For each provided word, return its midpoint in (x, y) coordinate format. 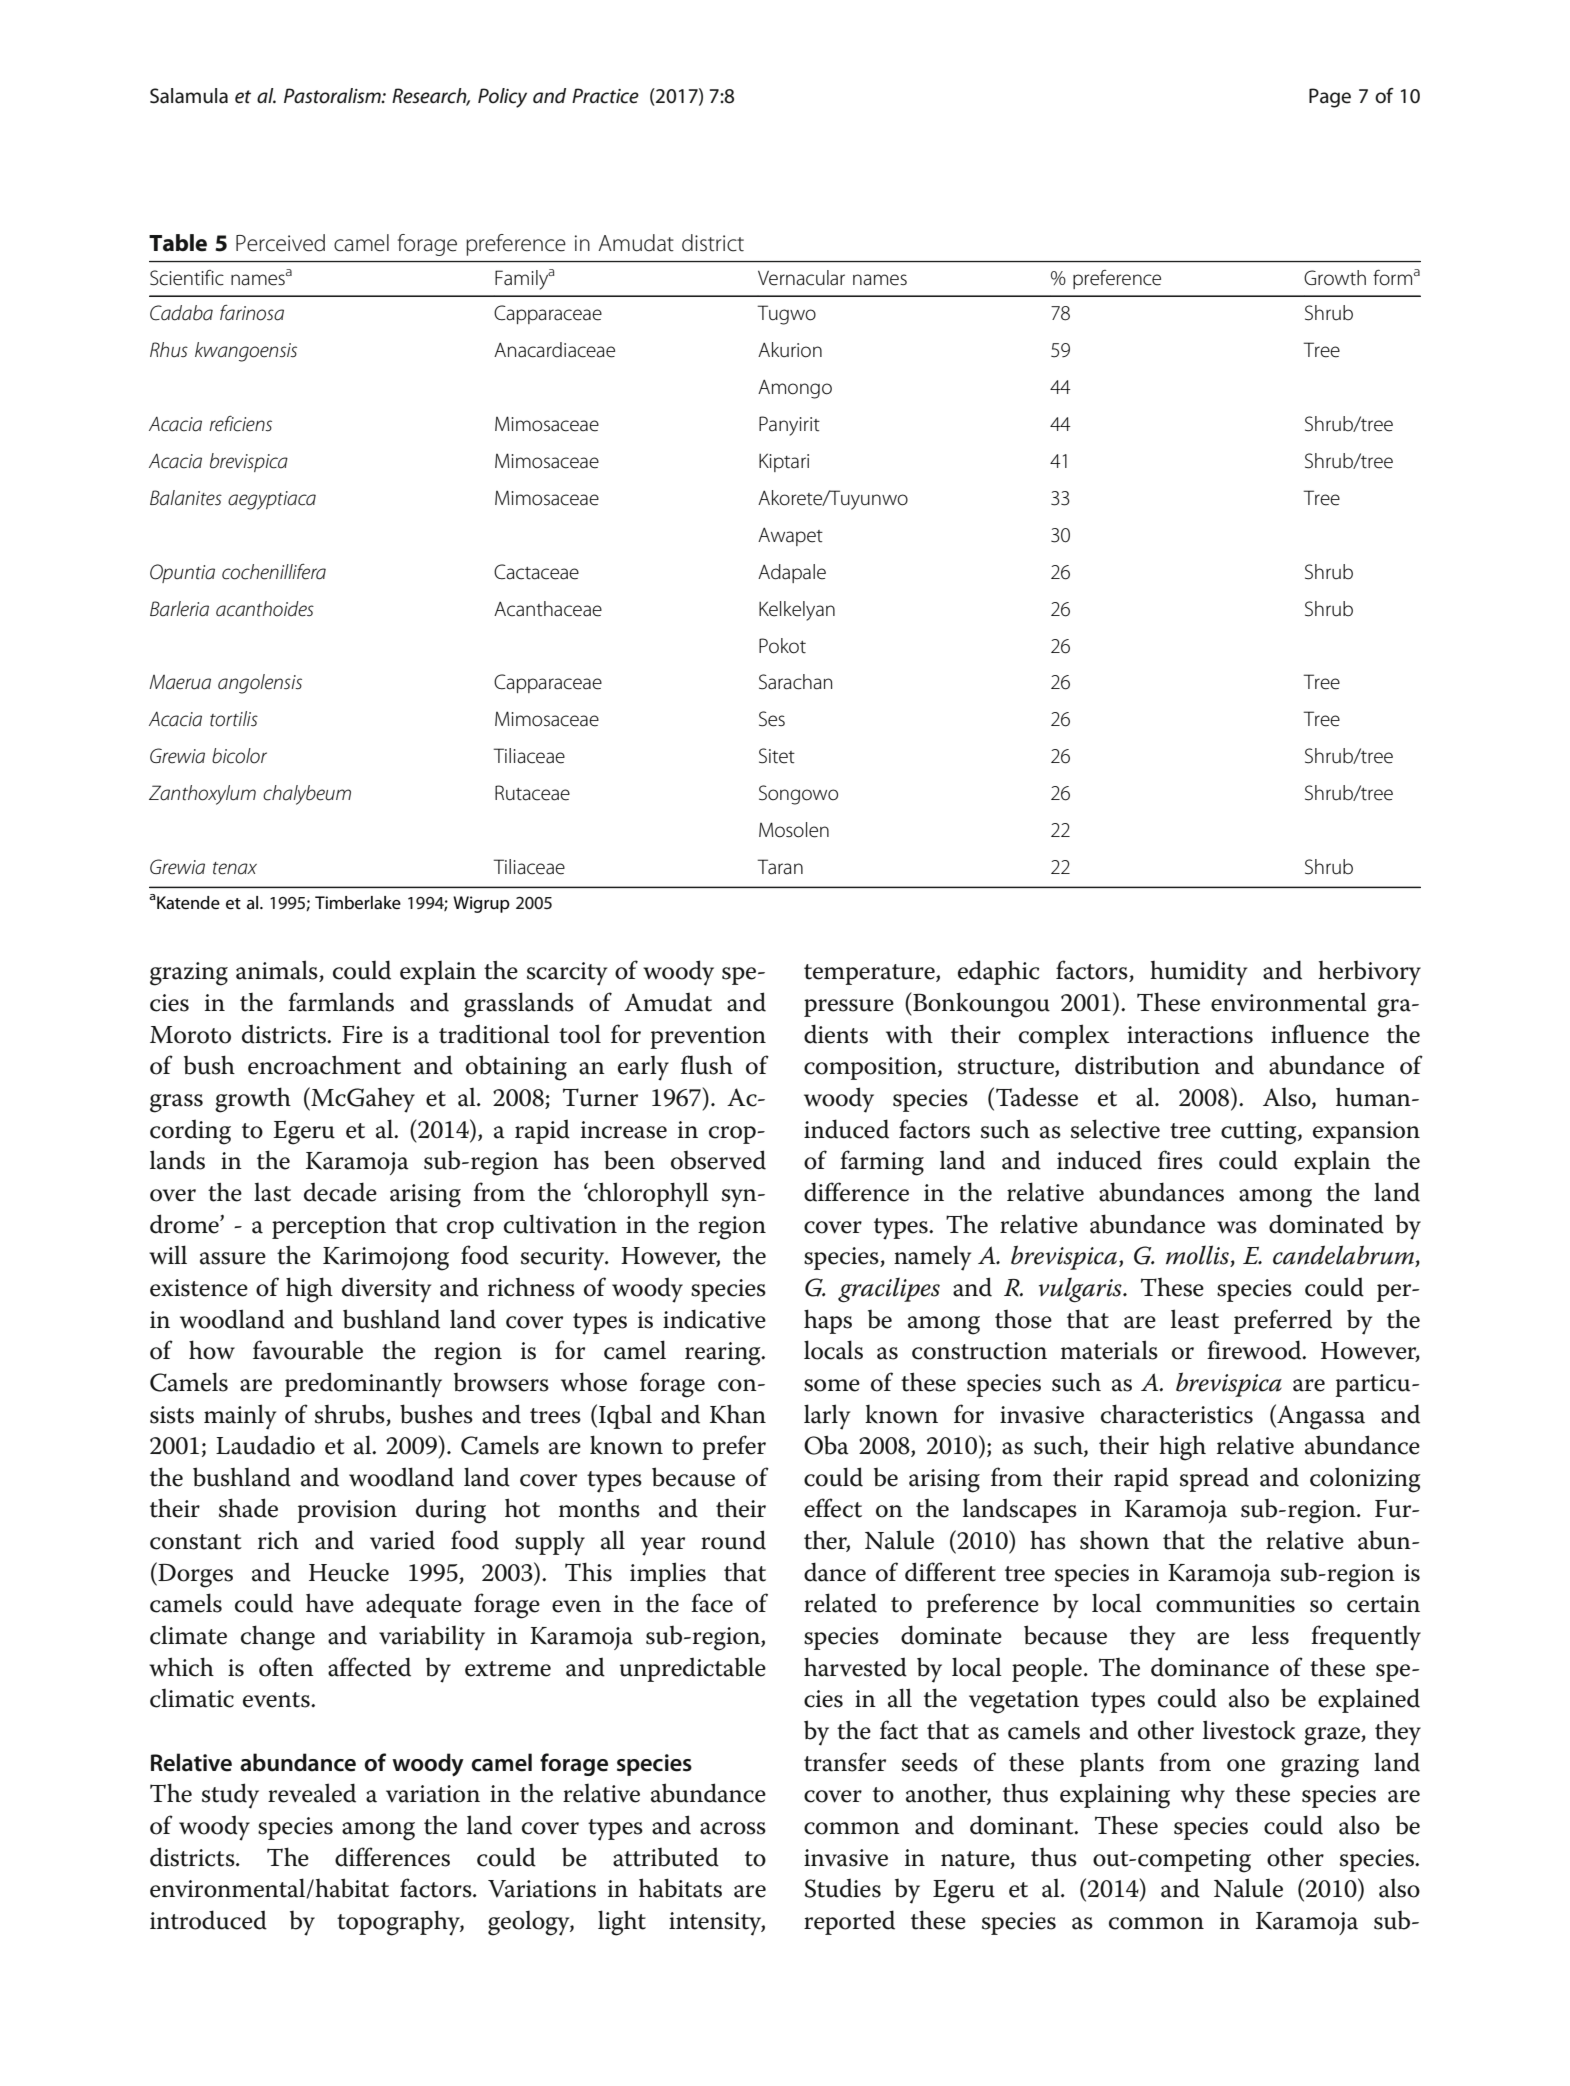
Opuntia (182, 573)
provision (347, 1511)
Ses (772, 719)
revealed (312, 1793)
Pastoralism (333, 96)
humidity (1198, 973)
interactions (1190, 1035)
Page (1330, 98)
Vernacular (801, 278)
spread (1214, 1479)
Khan (738, 1414)
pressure (849, 1008)
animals (278, 971)
